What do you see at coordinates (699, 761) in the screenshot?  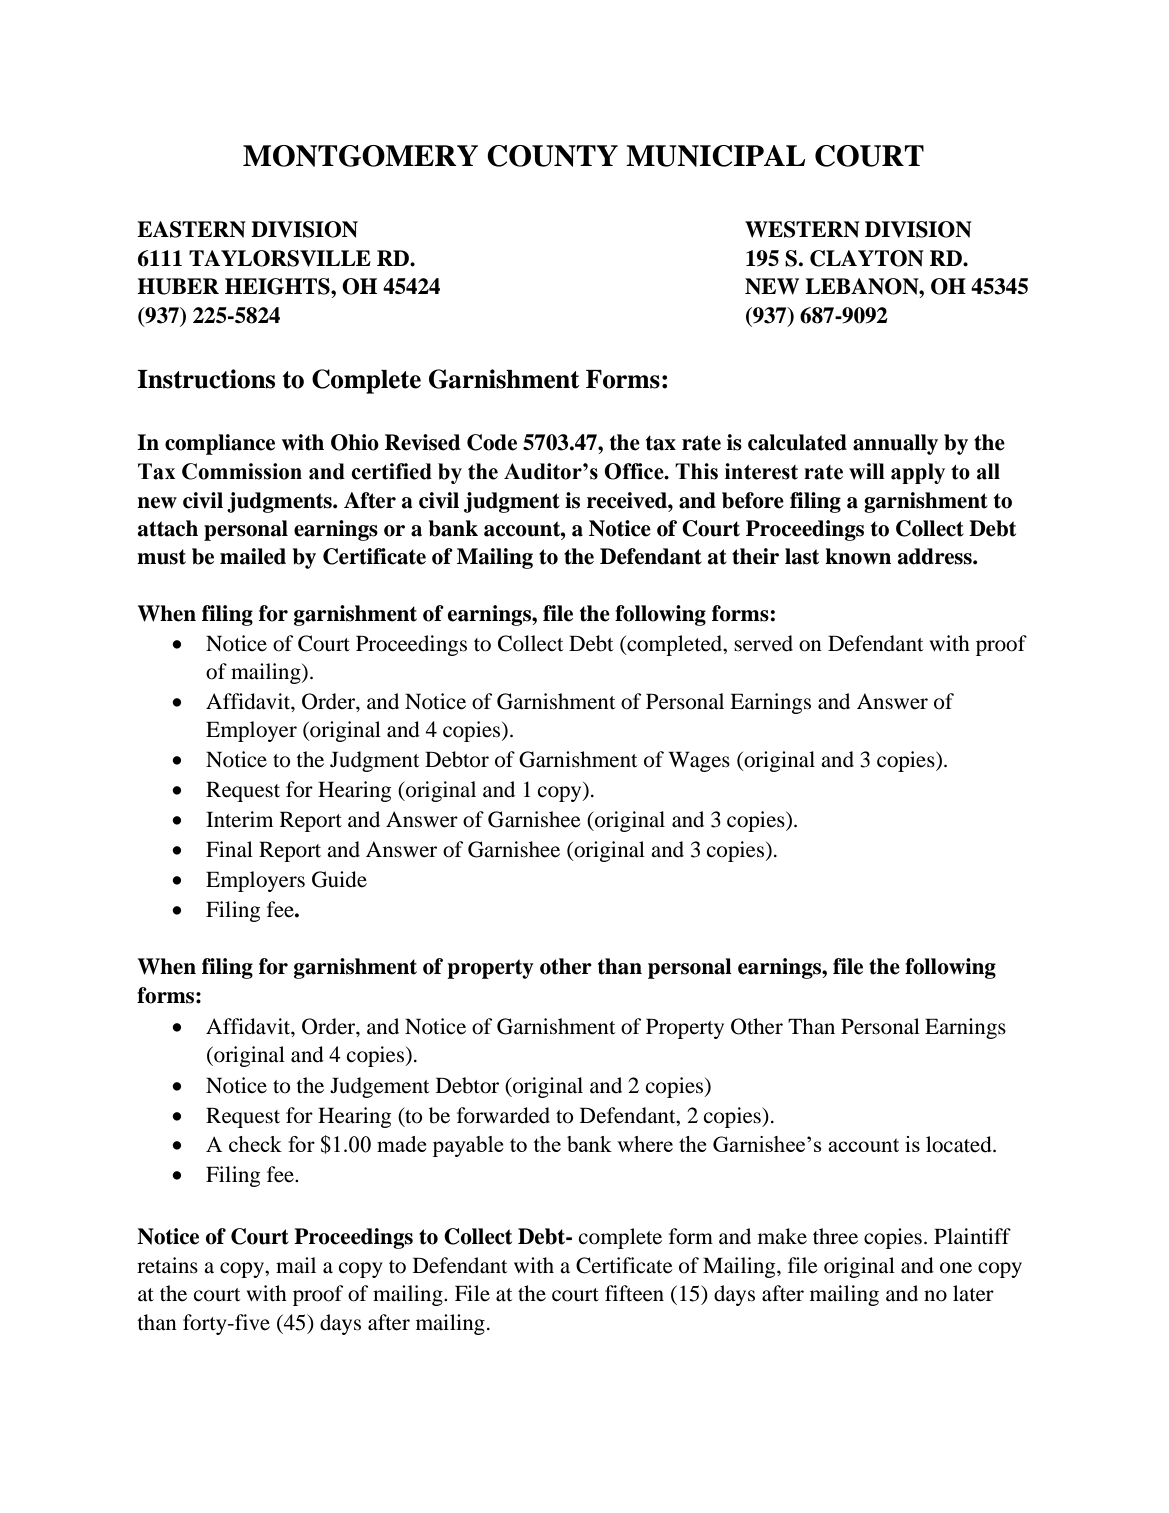 I see `Wages` at bounding box center [699, 761].
